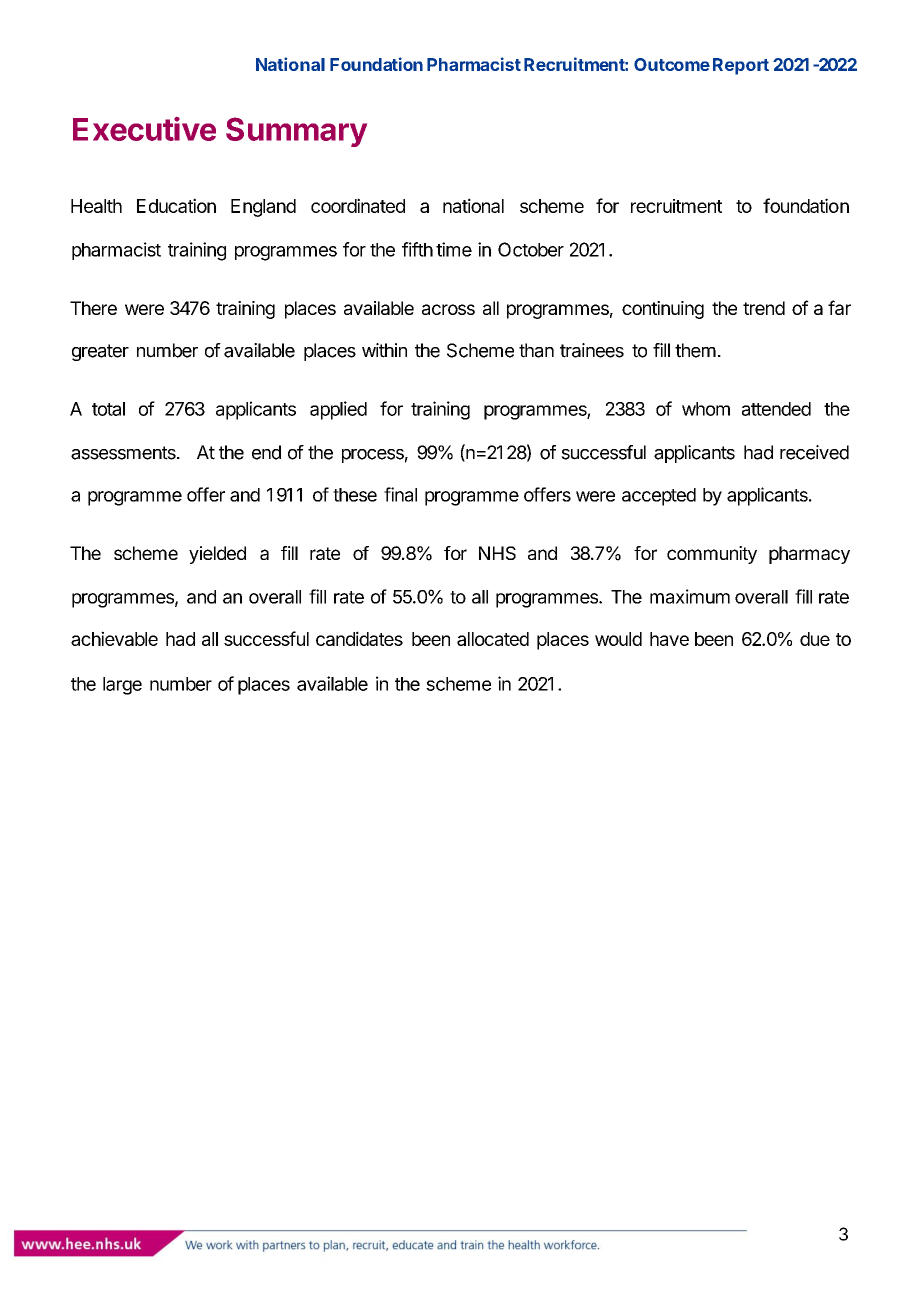 The width and height of the screenshot is (924, 1309). What do you see at coordinates (695, 350) in the screenshot?
I see `them` at bounding box center [695, 350].
